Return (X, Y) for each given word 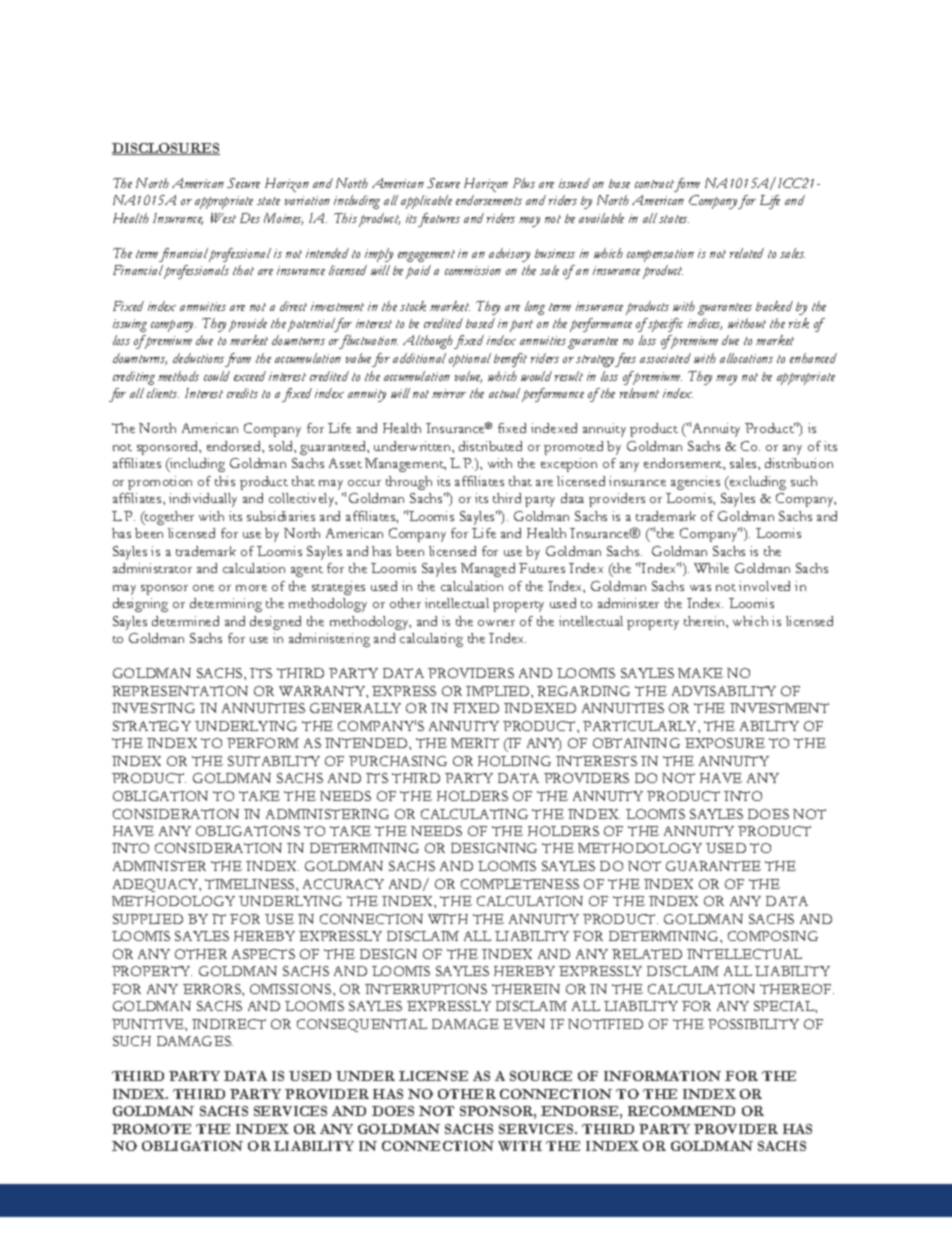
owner (496, 623)
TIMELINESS (251, 884)
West (223, 218)
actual (506, 394)
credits (242, 393)
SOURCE (541, 1076)
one (203, 588)
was (700, 588)
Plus (524, 183)
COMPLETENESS (520, 884)
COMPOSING (773, 936)
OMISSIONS (292, 989)
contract (654, 184)
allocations (746, 358)
